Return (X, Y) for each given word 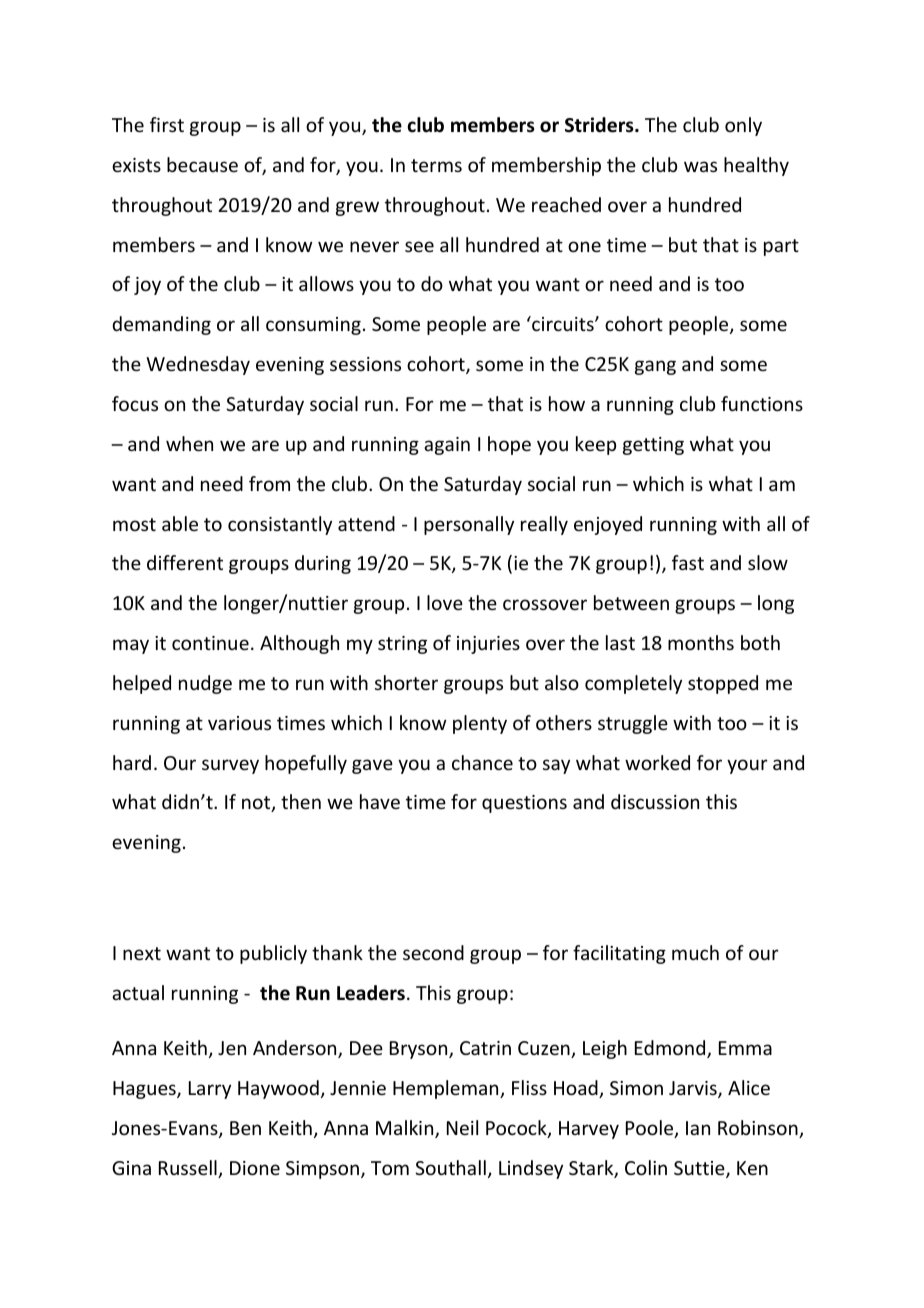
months (701, 642)
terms (436, 165)
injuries (488, 645)
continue (210, 643)
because (202, 164)
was (700, 166)
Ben (245, 1128)
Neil (462, 1127)
